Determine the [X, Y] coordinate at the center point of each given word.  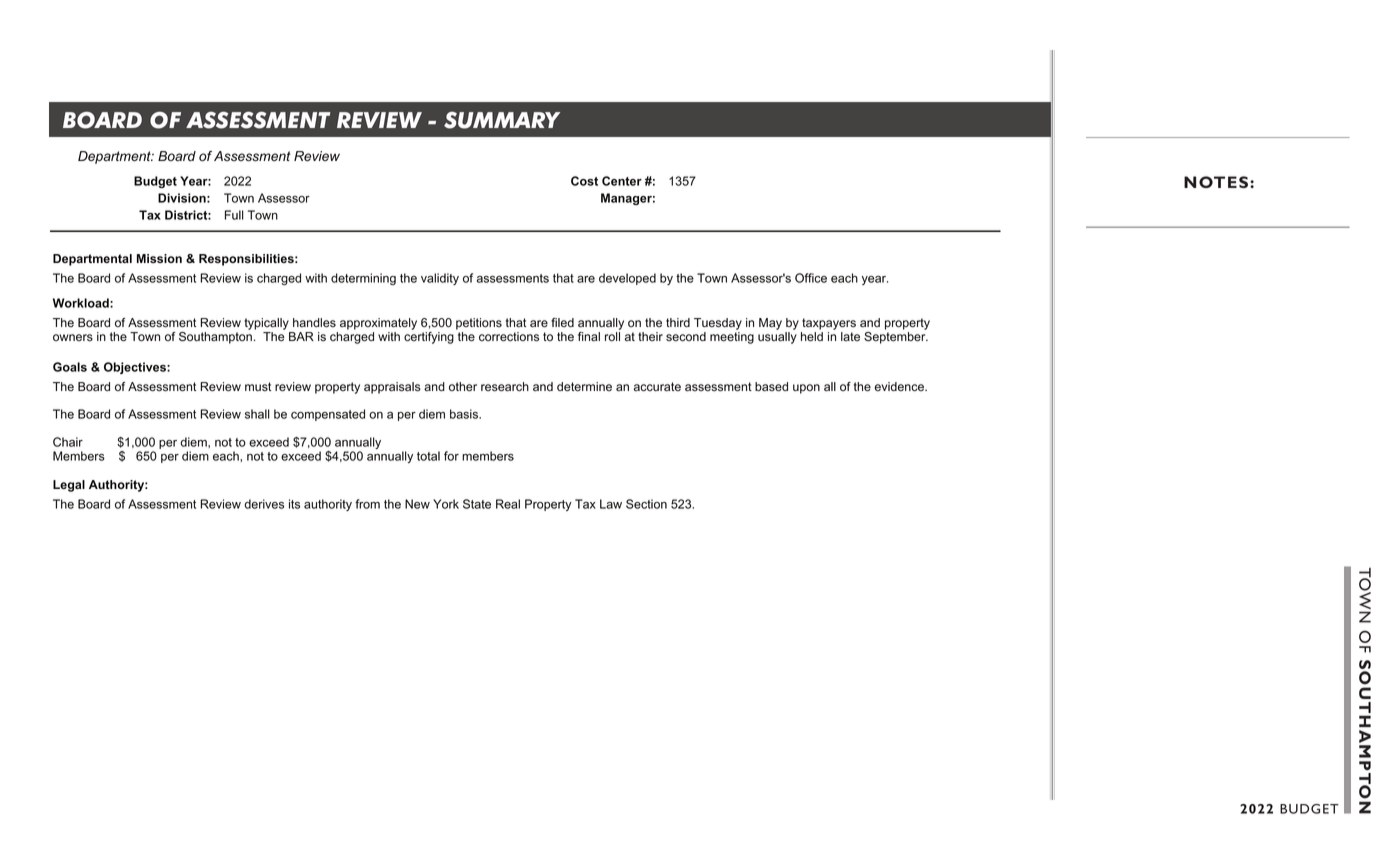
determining [363, 279]
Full [234, 215]
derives [264, 504]
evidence [900, 387]
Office [811, 278]
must [258, 387]
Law [611, 504]
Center [622, 181]
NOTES [1217, 182]
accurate [657, 387]
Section [646, 504]
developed [627, 279]
